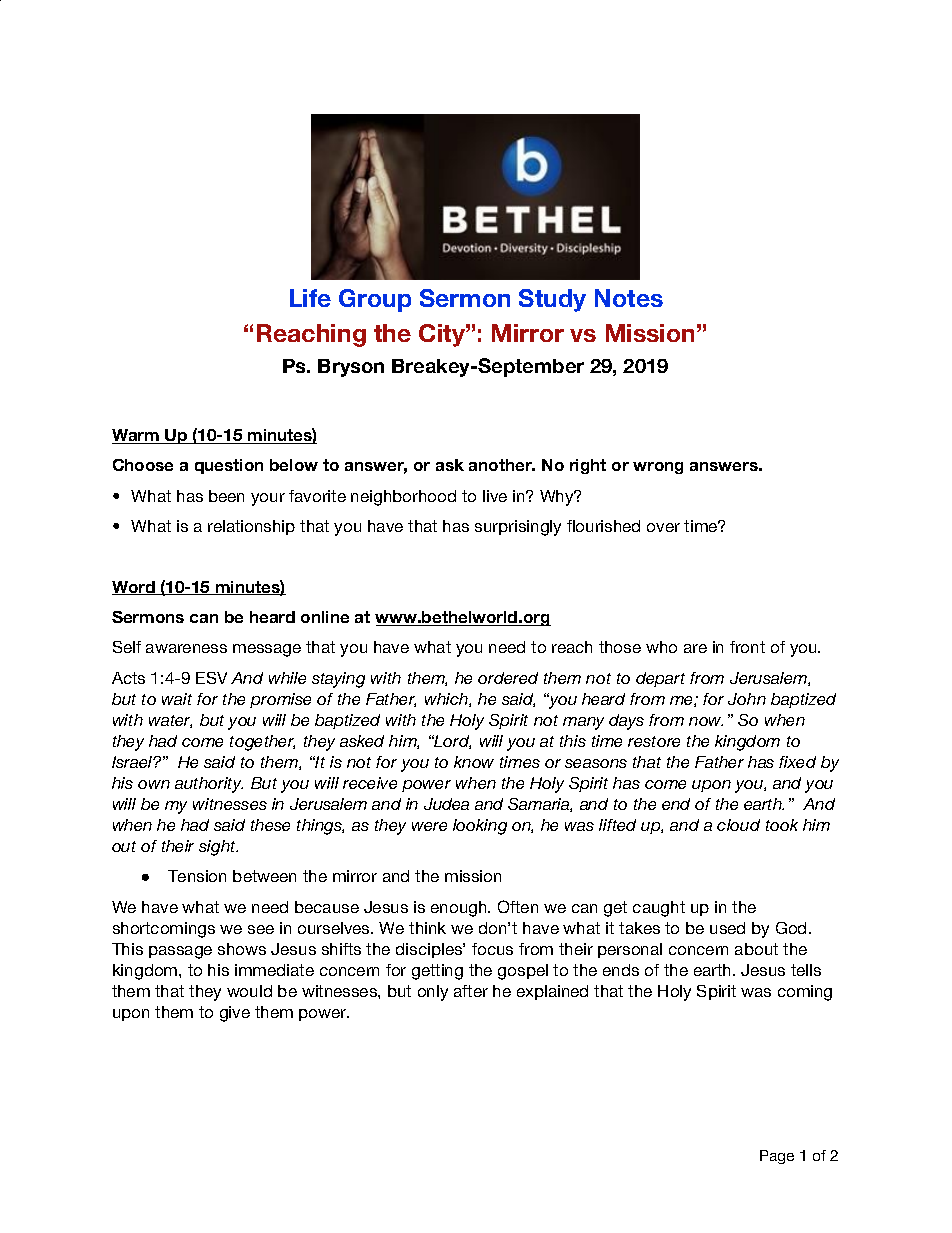 This screenshot has width=952, height=1233. Describe the element at coordinates (552, 300) in the screenshot. I see `Study` at that location.
